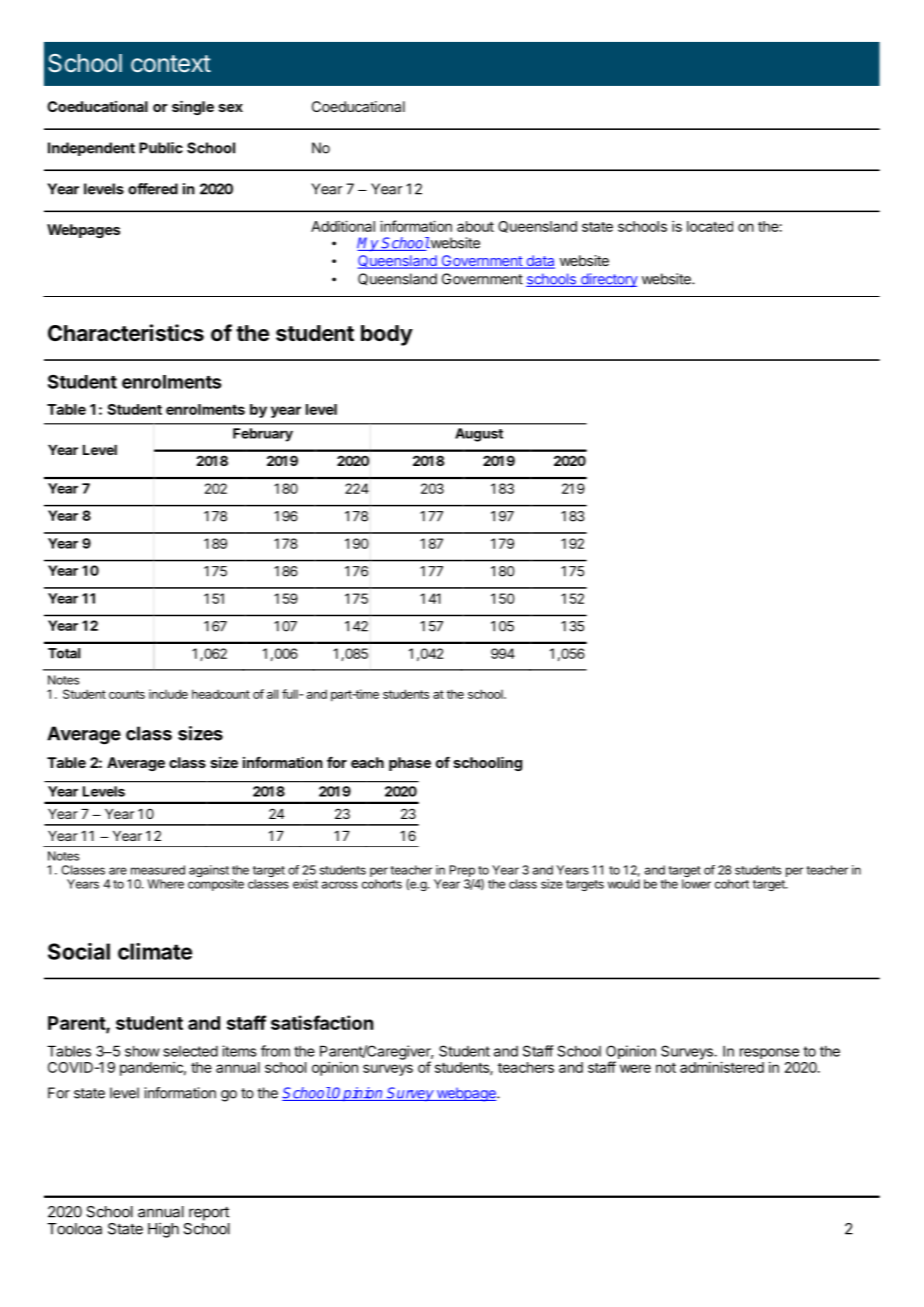 This image has width=924, height=1307. Describe the element at coordinates (168, 694) in the image. I see `include` at that location.
